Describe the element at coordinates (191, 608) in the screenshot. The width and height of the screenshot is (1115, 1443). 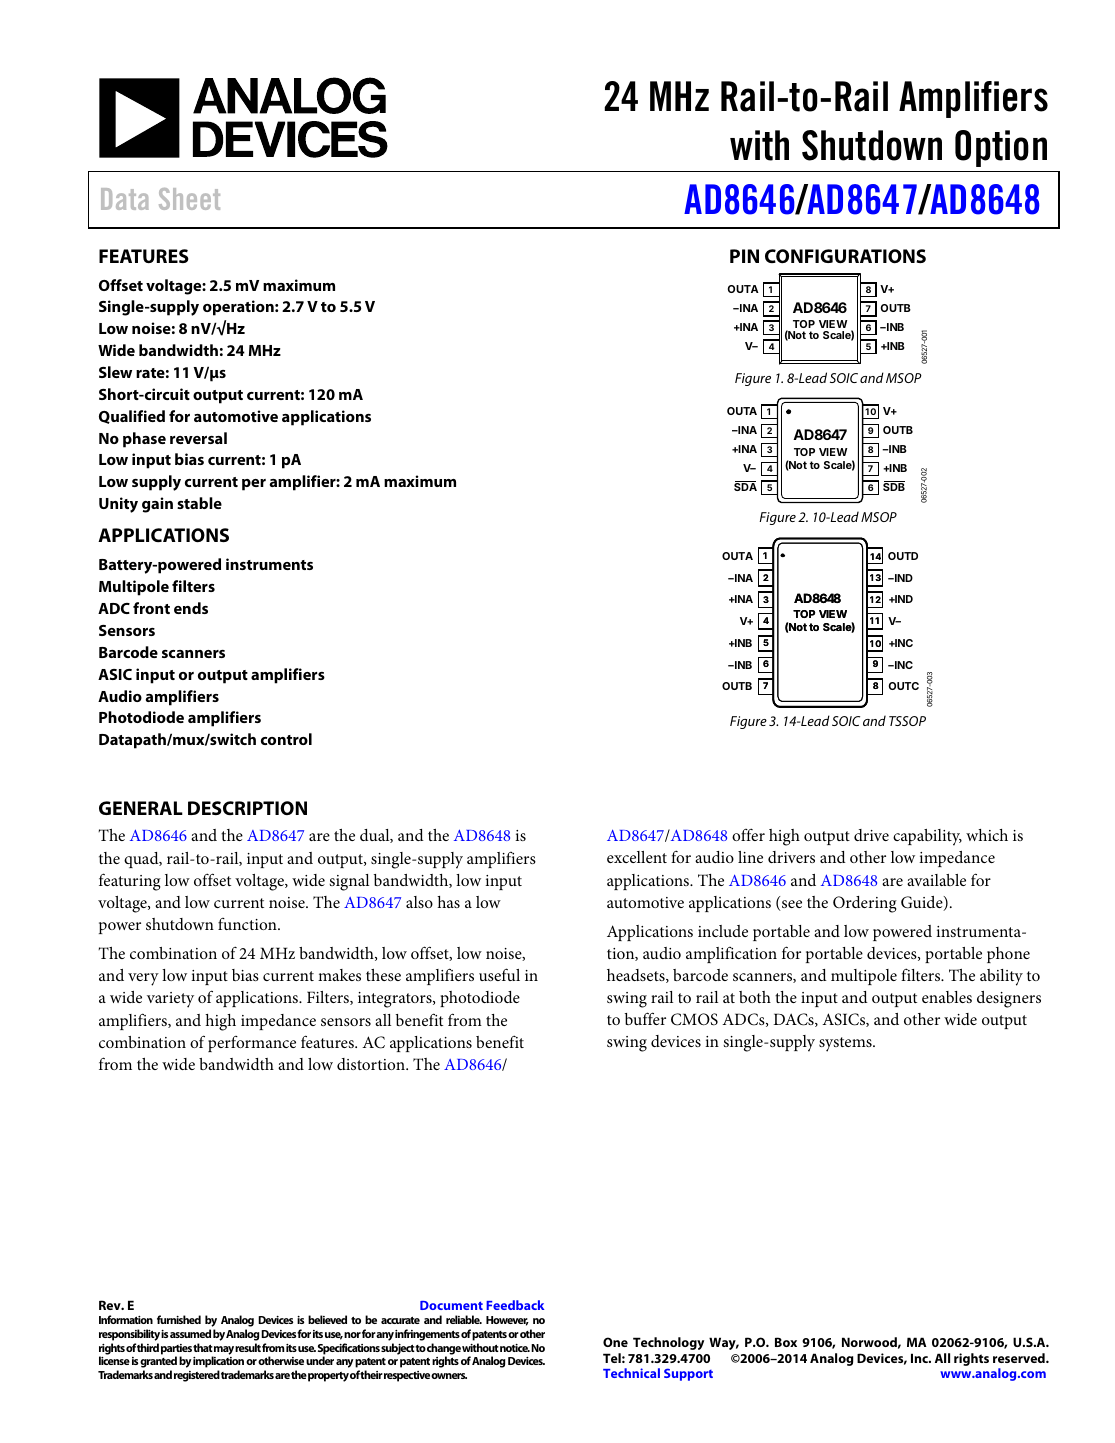
I see `ends` at that location.
